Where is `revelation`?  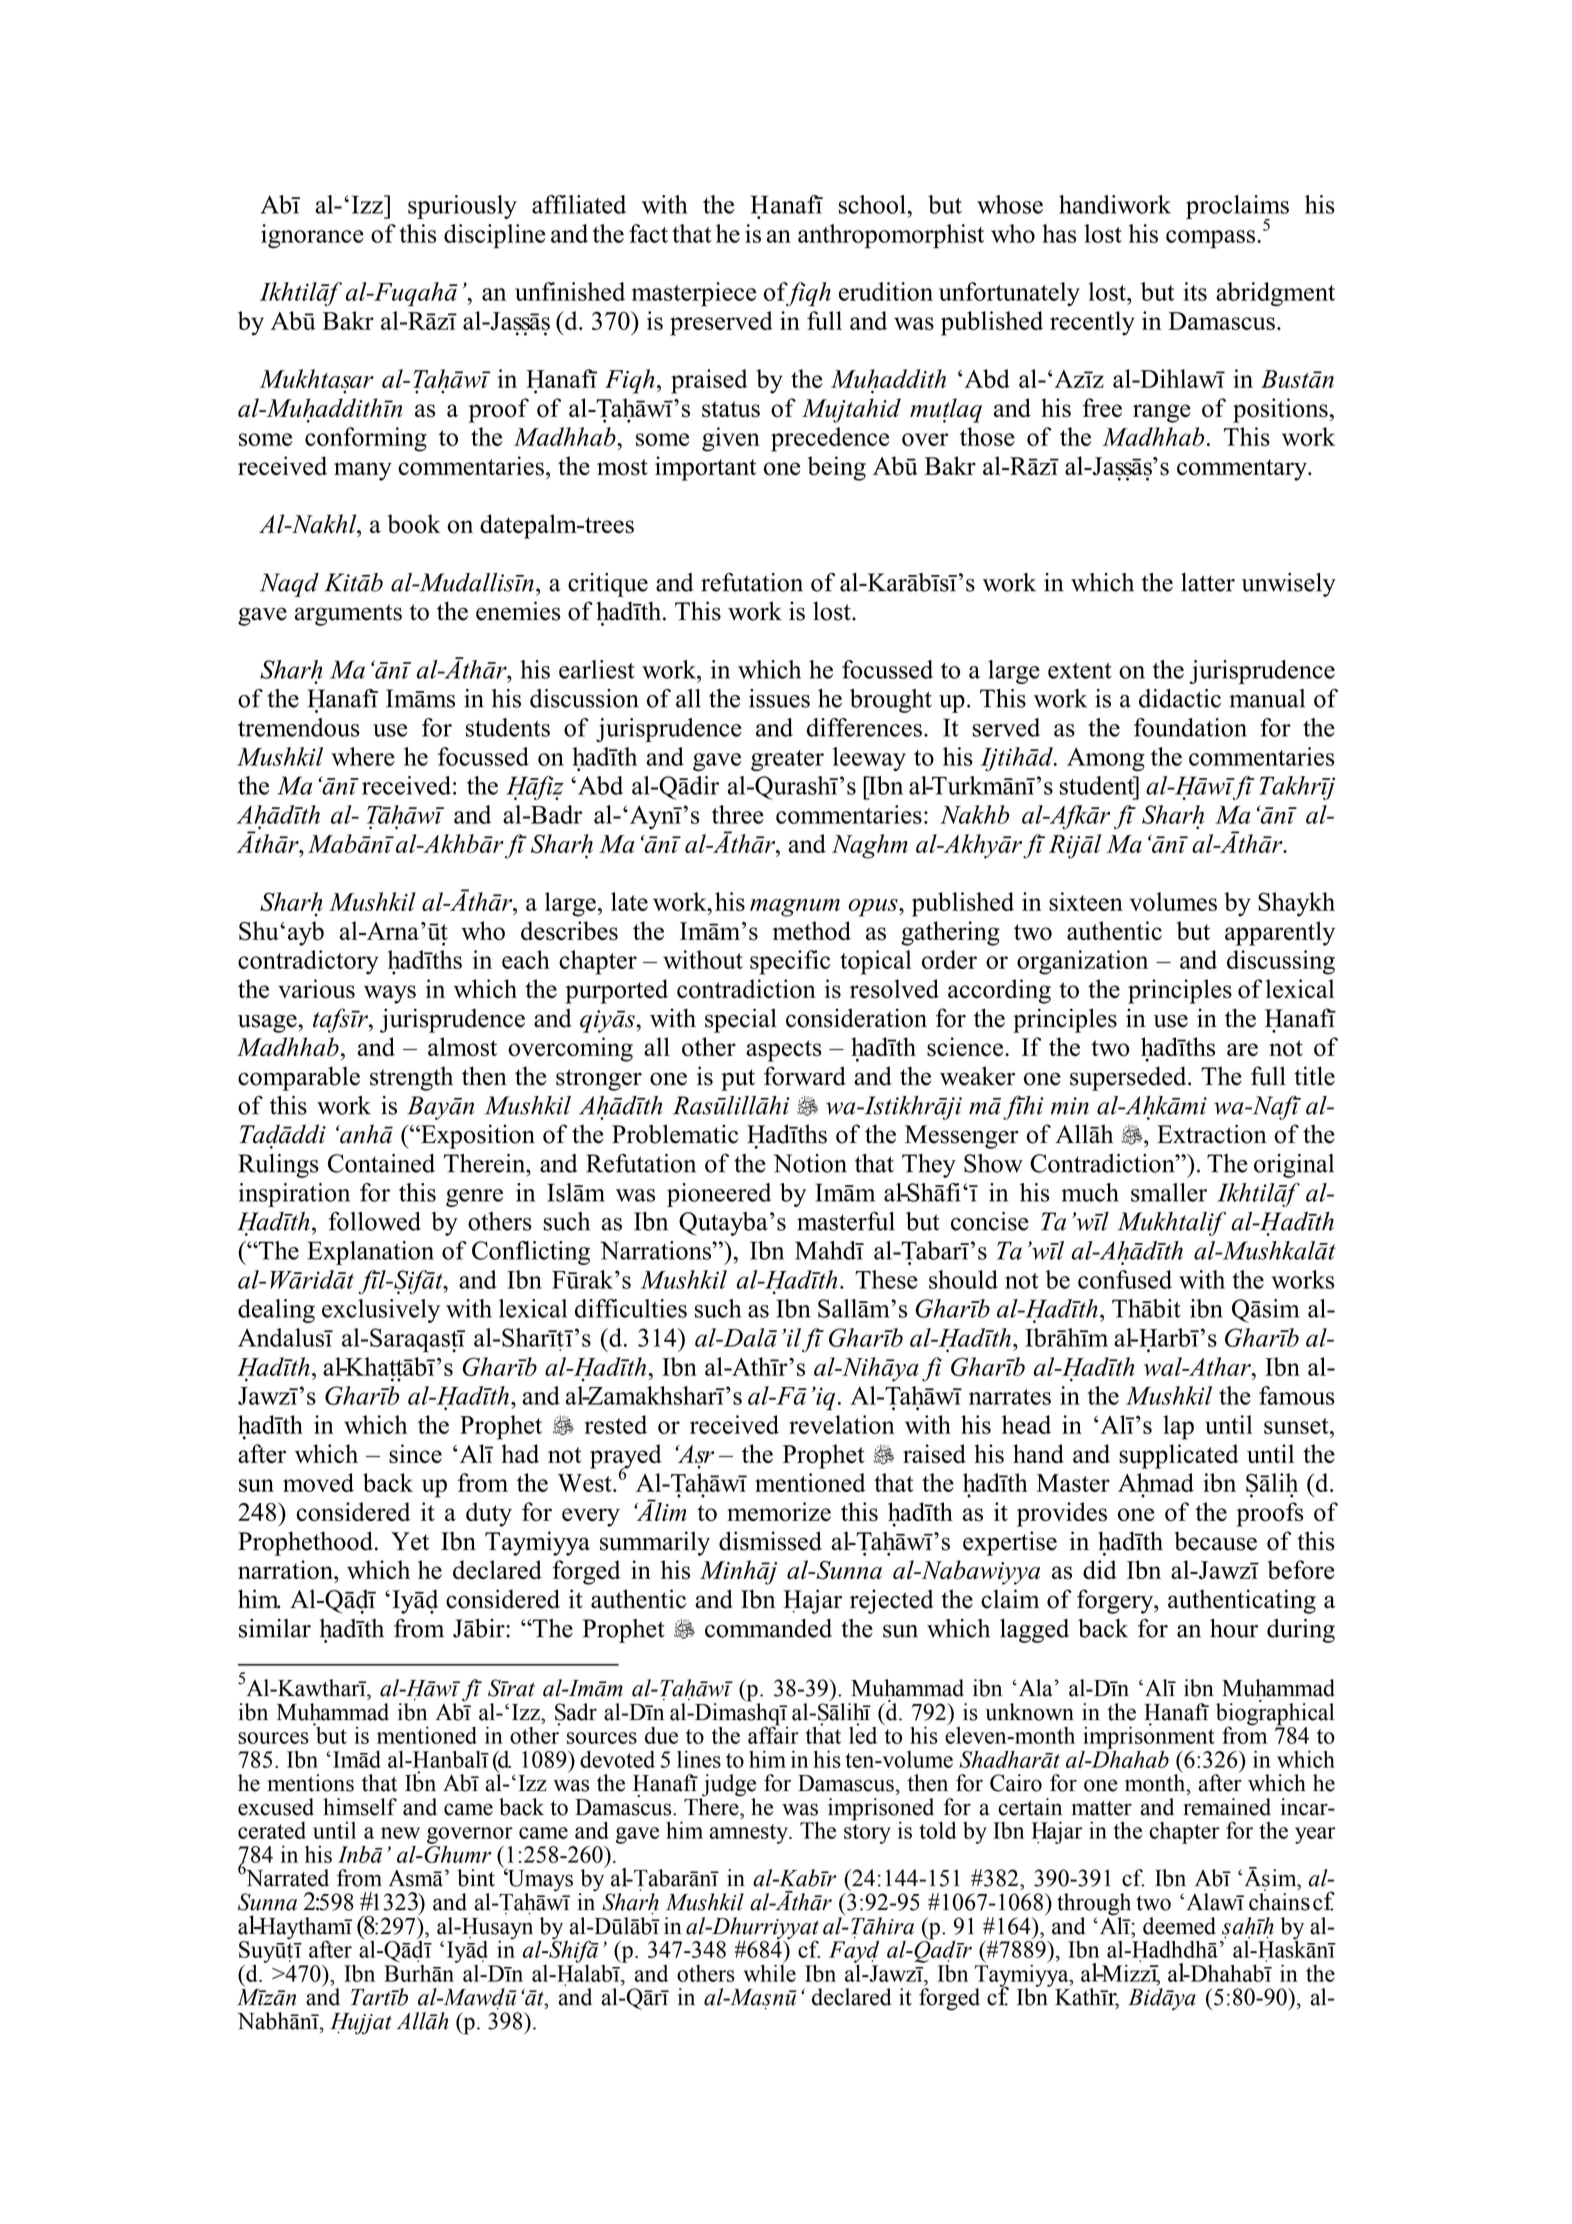 revelation is located at coordinates (842, 1424).
